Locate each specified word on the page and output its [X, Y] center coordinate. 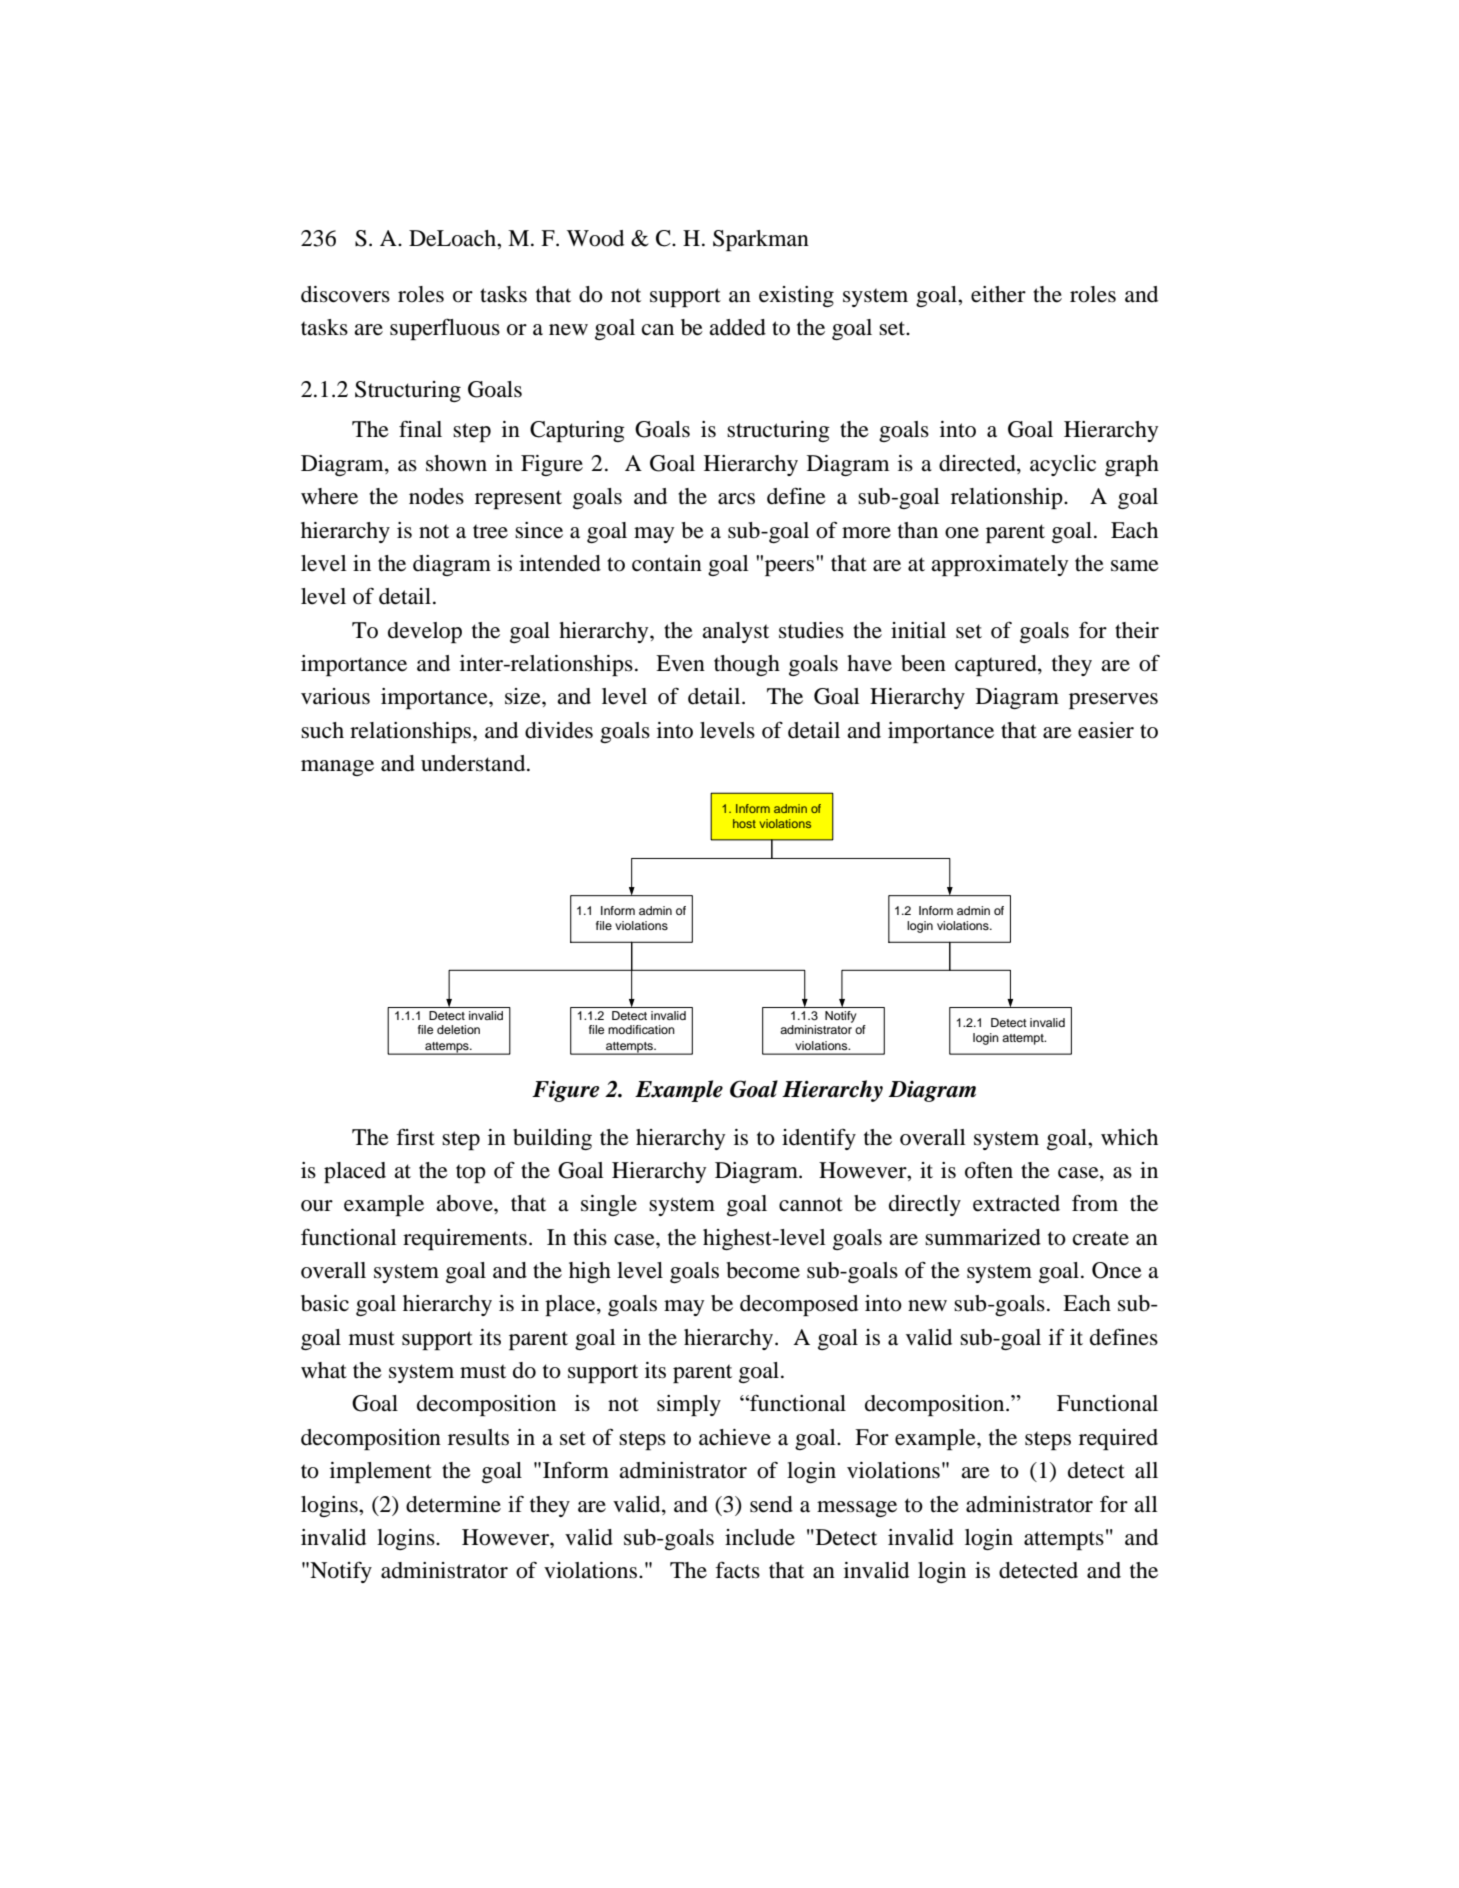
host [744, 823]
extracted [1016, 1203]
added [737, 327]
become [763, 1270]
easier [1106, 730]
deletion [458, 1029]
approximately [999, 565]
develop [425, 632]
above [465, 1203]
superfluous [445, 329]
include [760, 1537]
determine [453, 1504]
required [1118, 1439]
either [998, 294]
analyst [735, 632]
